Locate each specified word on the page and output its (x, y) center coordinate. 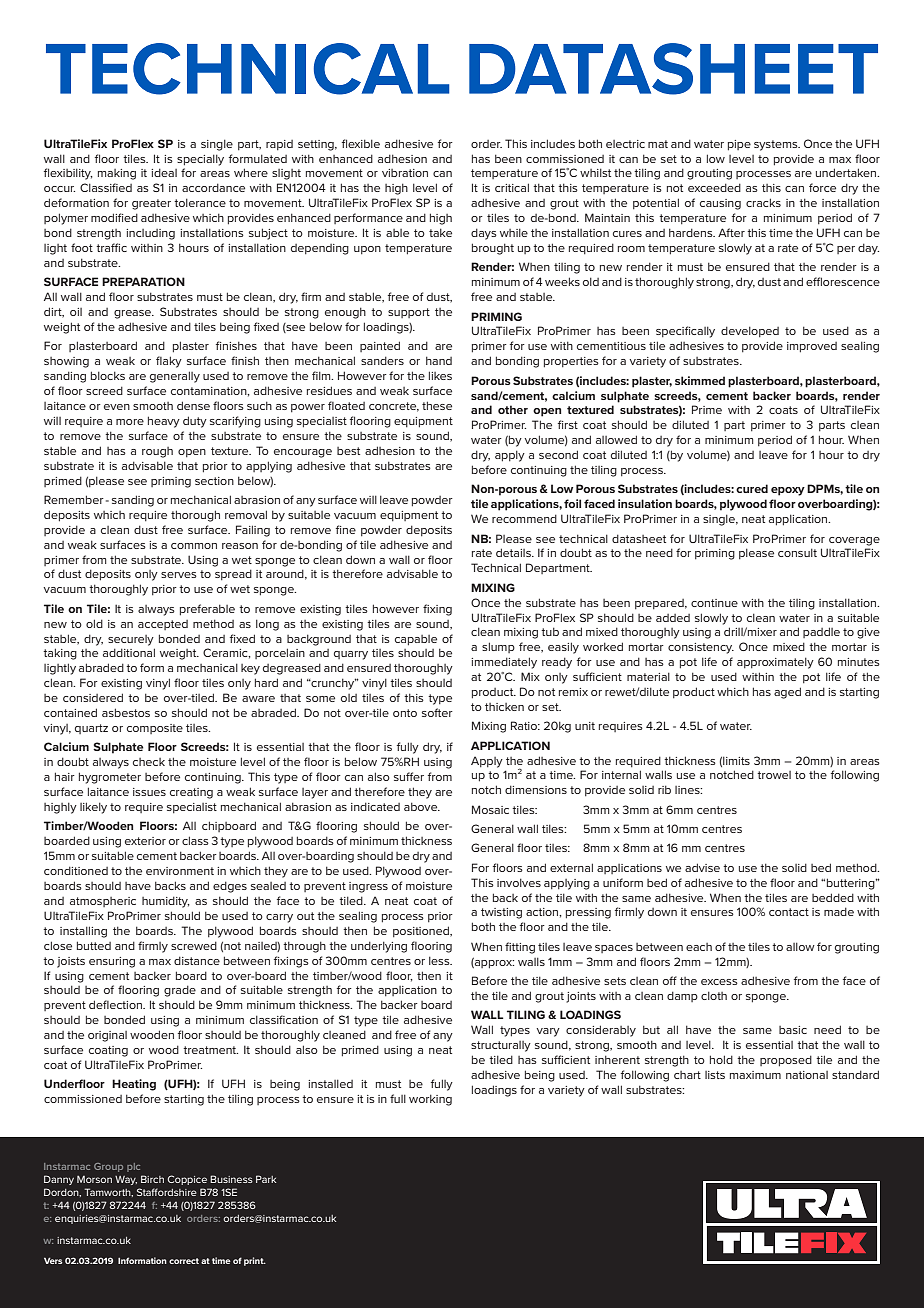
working (430, 1100)
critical (512, 187)
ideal (164, 172)
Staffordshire (167, 1192)
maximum (755, 1075)
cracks (763, 202)
